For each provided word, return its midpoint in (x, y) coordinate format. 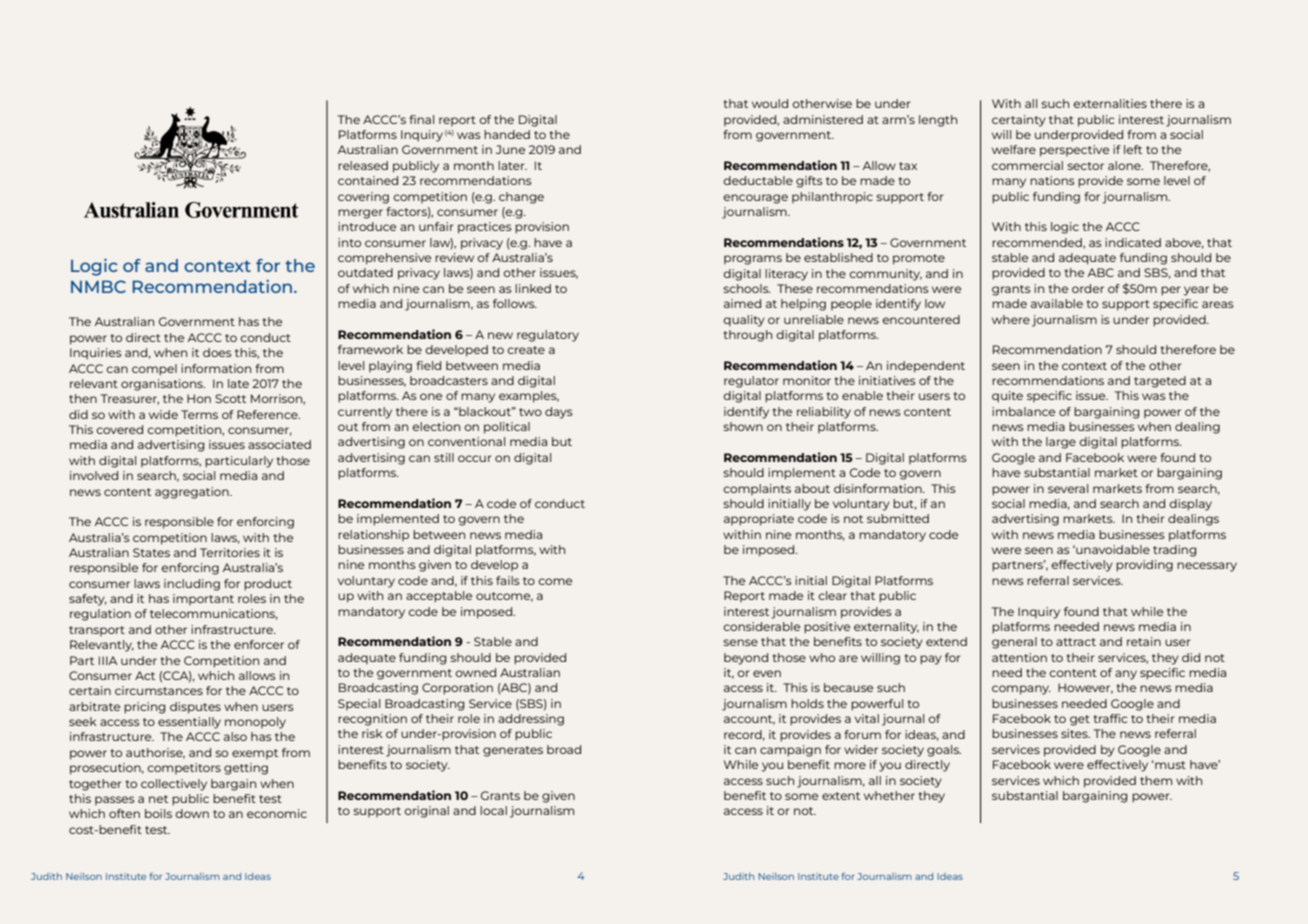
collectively (174, 785)
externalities (1110, 103)
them (1156, 780)
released (363, 165)
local (493, 810)
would (770, 103)
